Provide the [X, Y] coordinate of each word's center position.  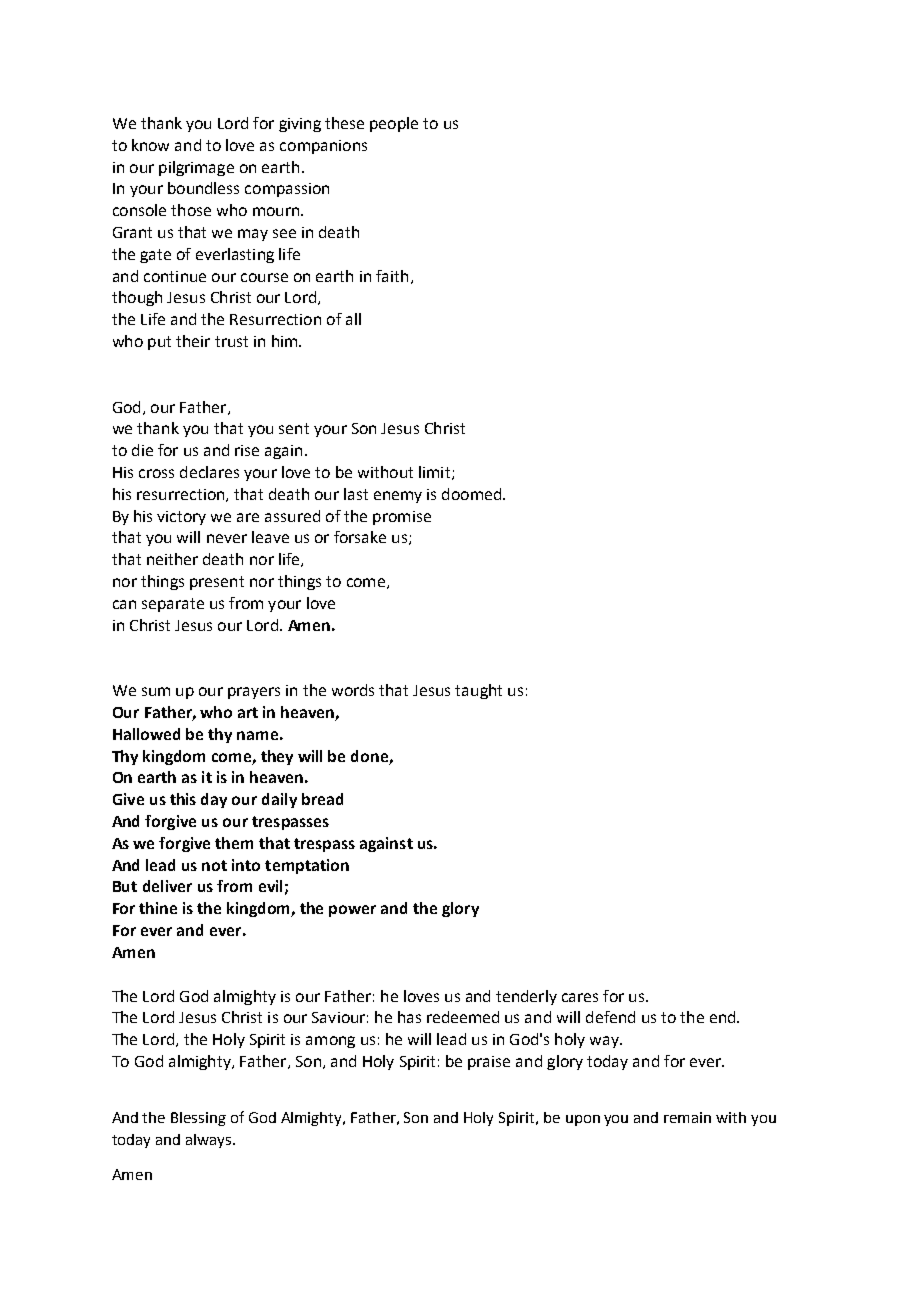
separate [173, 605]
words [353, 690]
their [193, 341]
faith [392, 276]
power [352, 911]
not [214, 865]
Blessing [198, 1119]
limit [434, 472]
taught [478, 691]
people [394, 124]
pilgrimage [196, 168]
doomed [471, 494]
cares [580, 997]
